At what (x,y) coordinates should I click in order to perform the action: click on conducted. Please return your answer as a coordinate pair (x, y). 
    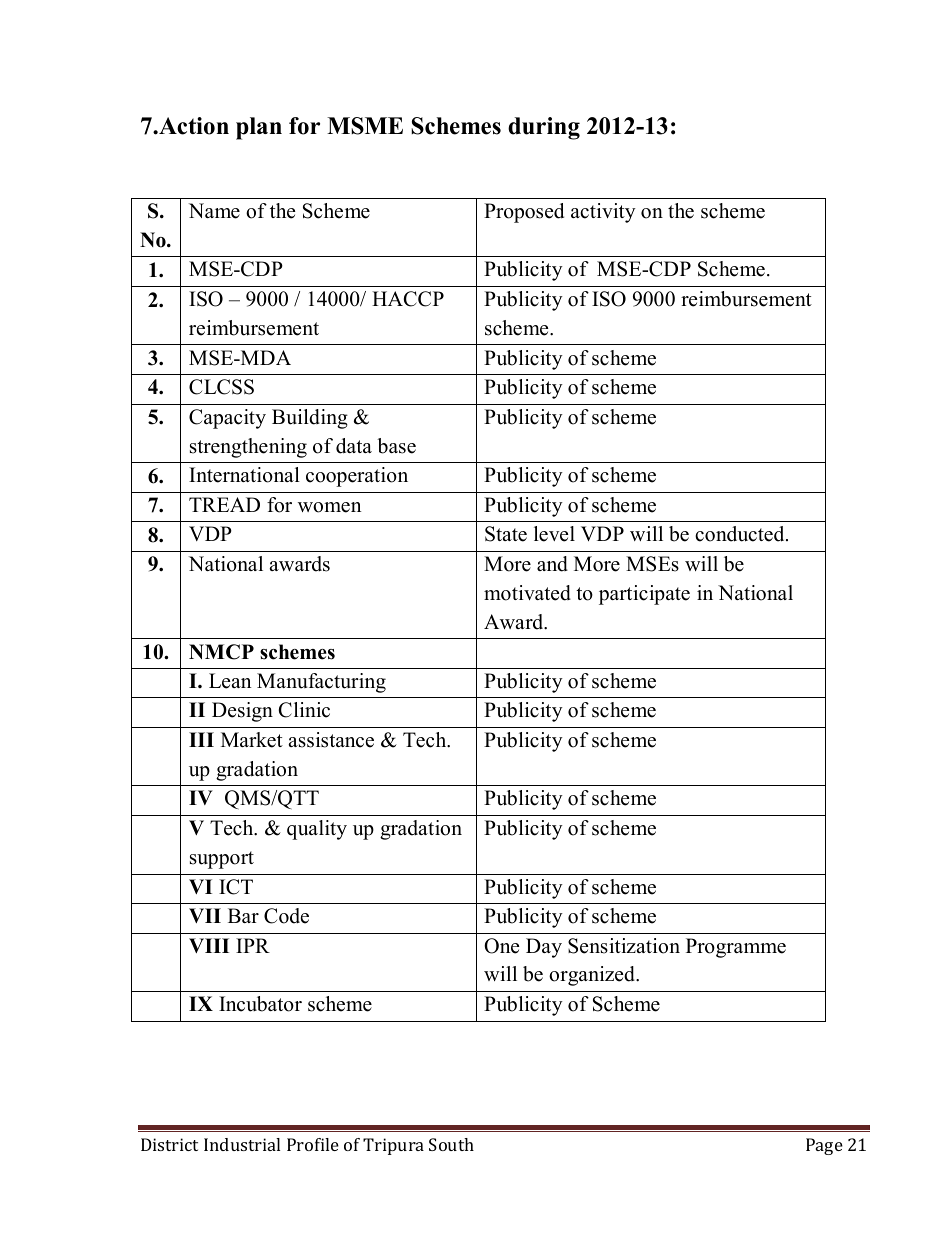
    Looking at the image, I should click on (741, 534).
